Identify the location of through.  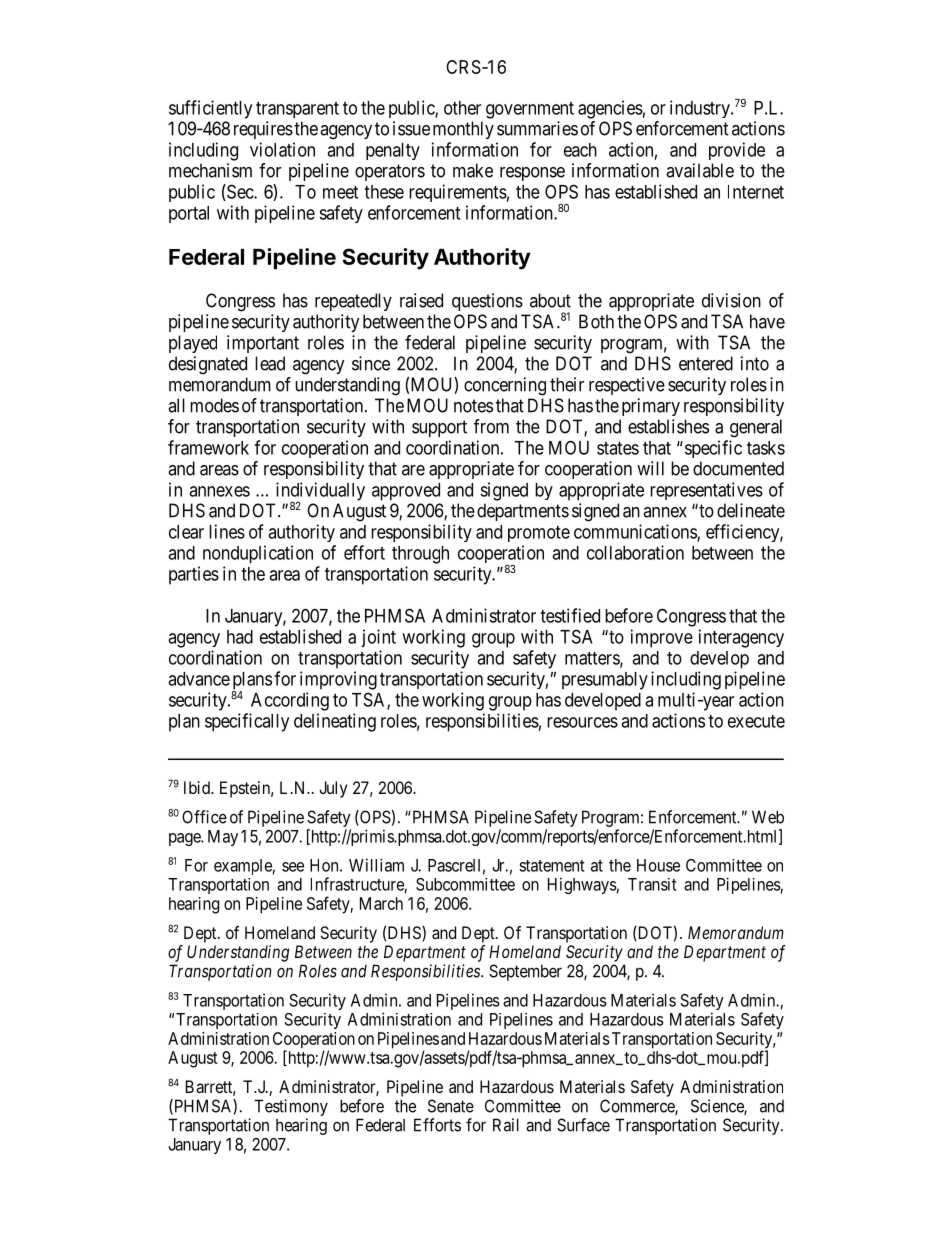
(420, 555).
